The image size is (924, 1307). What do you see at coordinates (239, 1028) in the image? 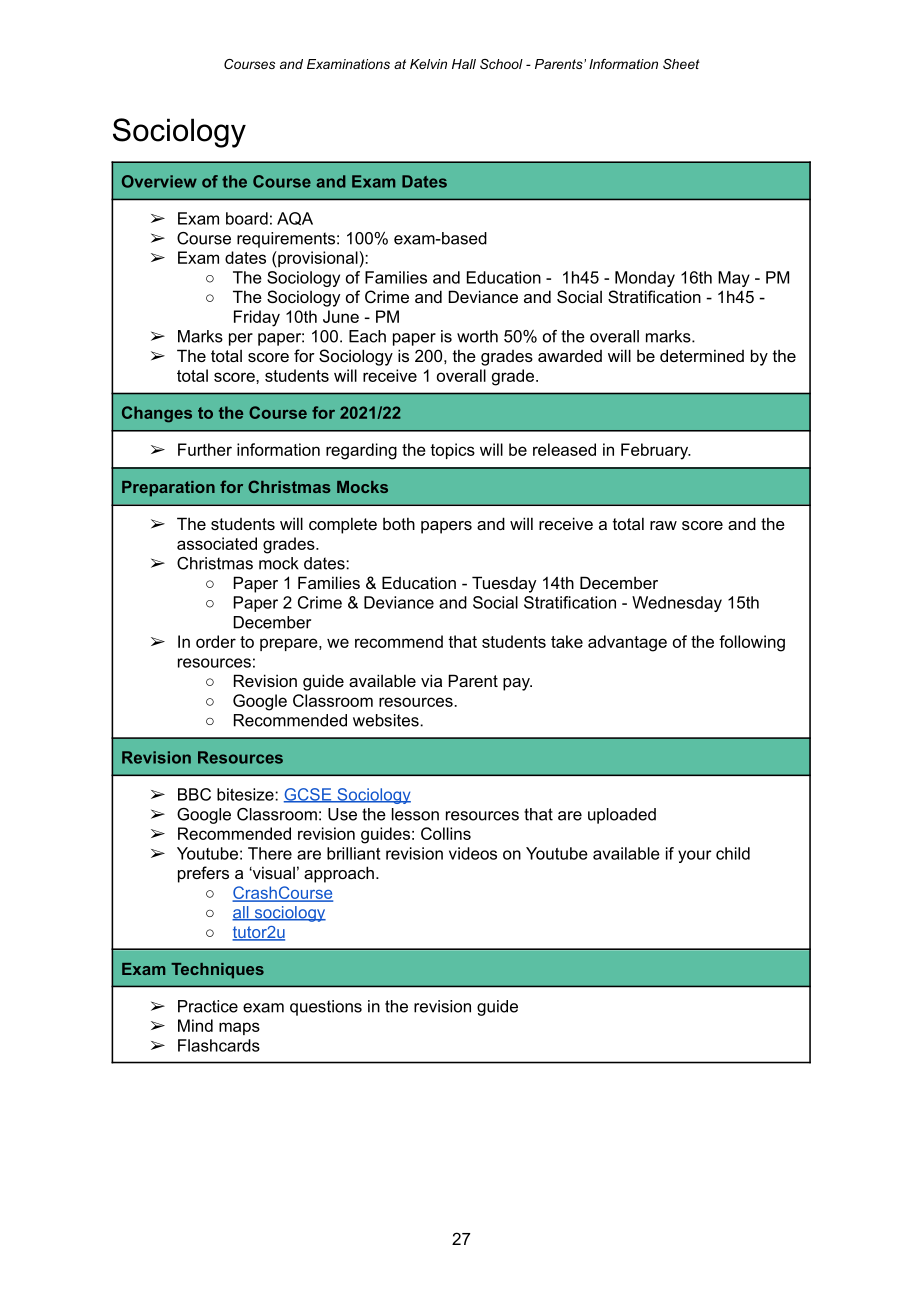
I see `maps` at bounding box center [239, 1028].
